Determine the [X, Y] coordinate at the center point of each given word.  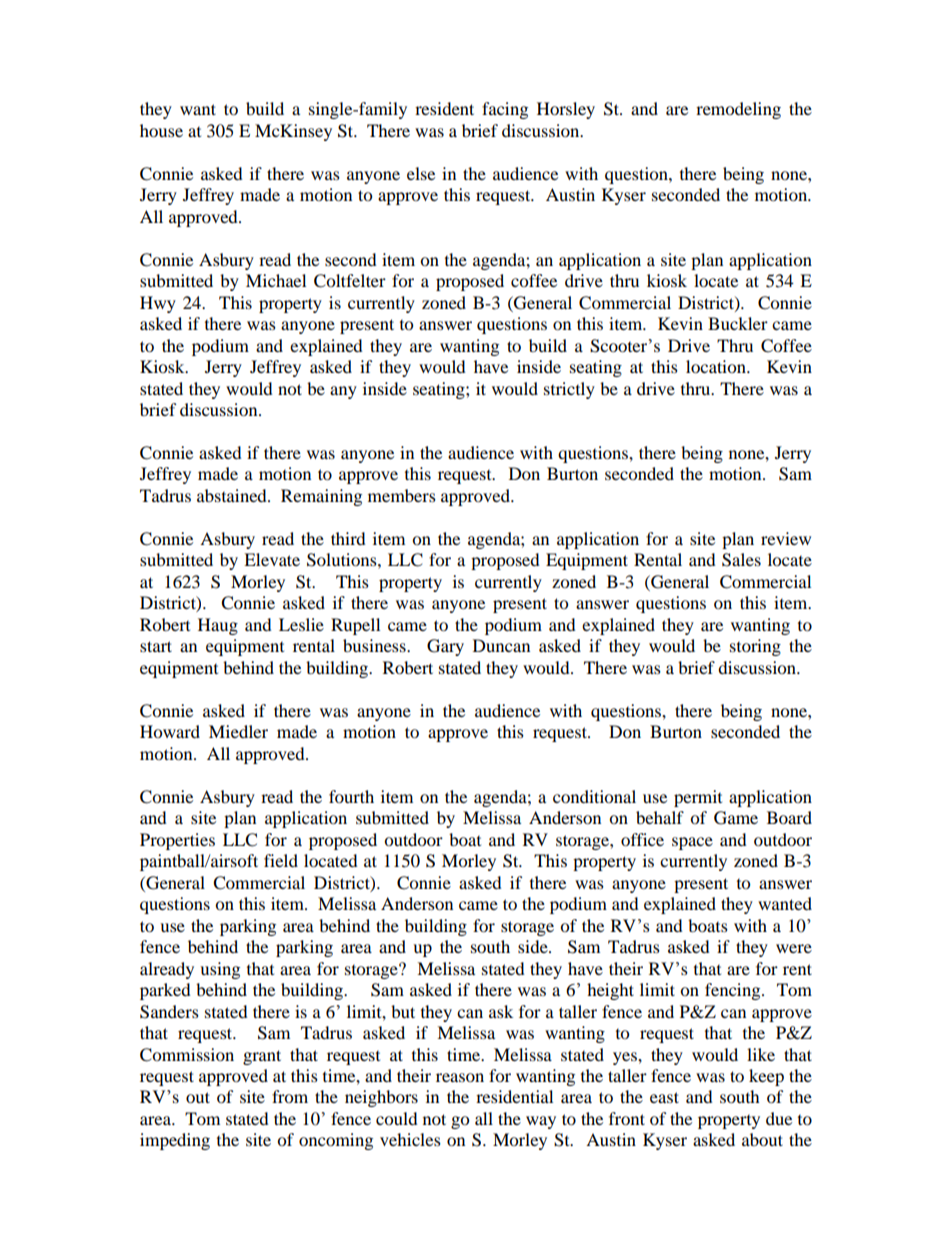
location [717, 366]
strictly [569, 390]
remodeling [738, 110]
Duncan [501, 645]
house [161, 130]
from [290, 1096]
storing [755, 647]
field [281, 860]
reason [460, 1077]
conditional [594, 796]
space [692, 843]
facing [505, 110]
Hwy [158, 304]
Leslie [301, 624]
